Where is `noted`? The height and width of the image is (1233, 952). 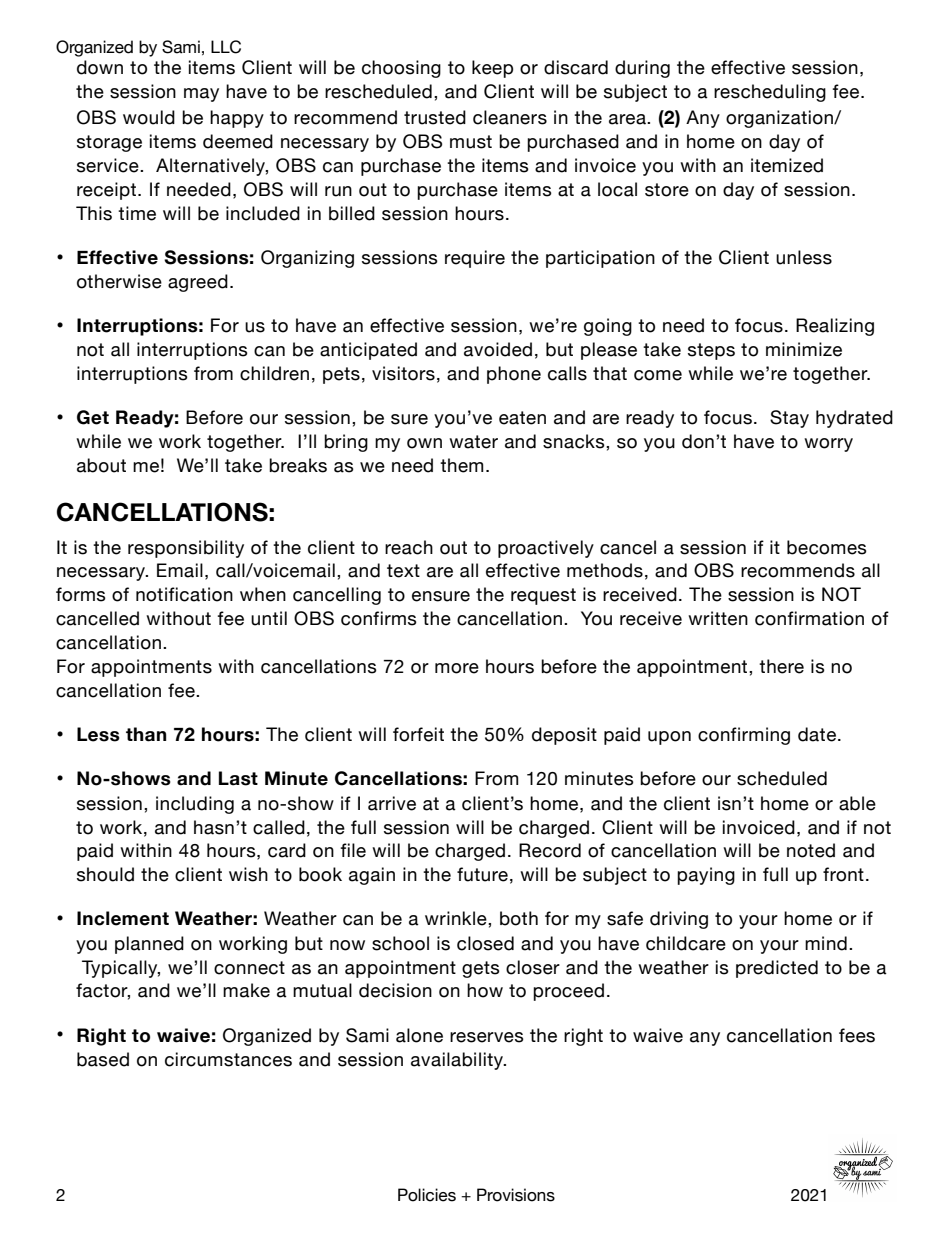
noted is located at coordinates (811, 850).
